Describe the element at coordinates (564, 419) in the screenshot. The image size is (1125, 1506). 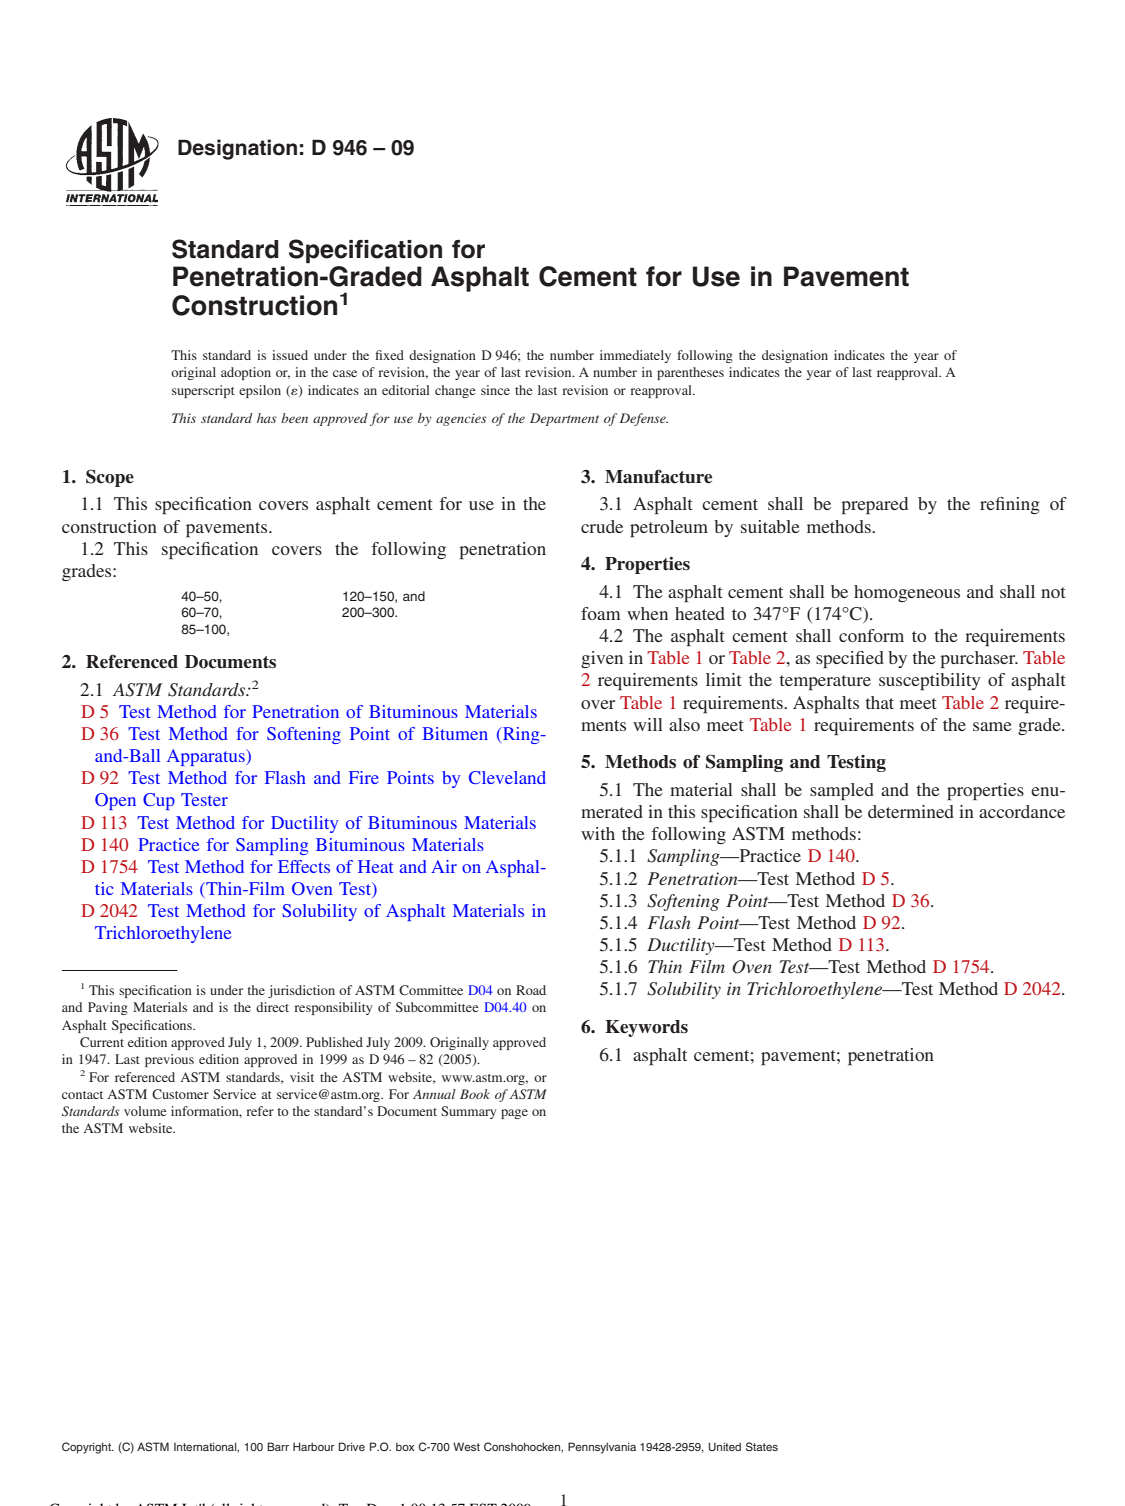
I see `Department` at that location.
